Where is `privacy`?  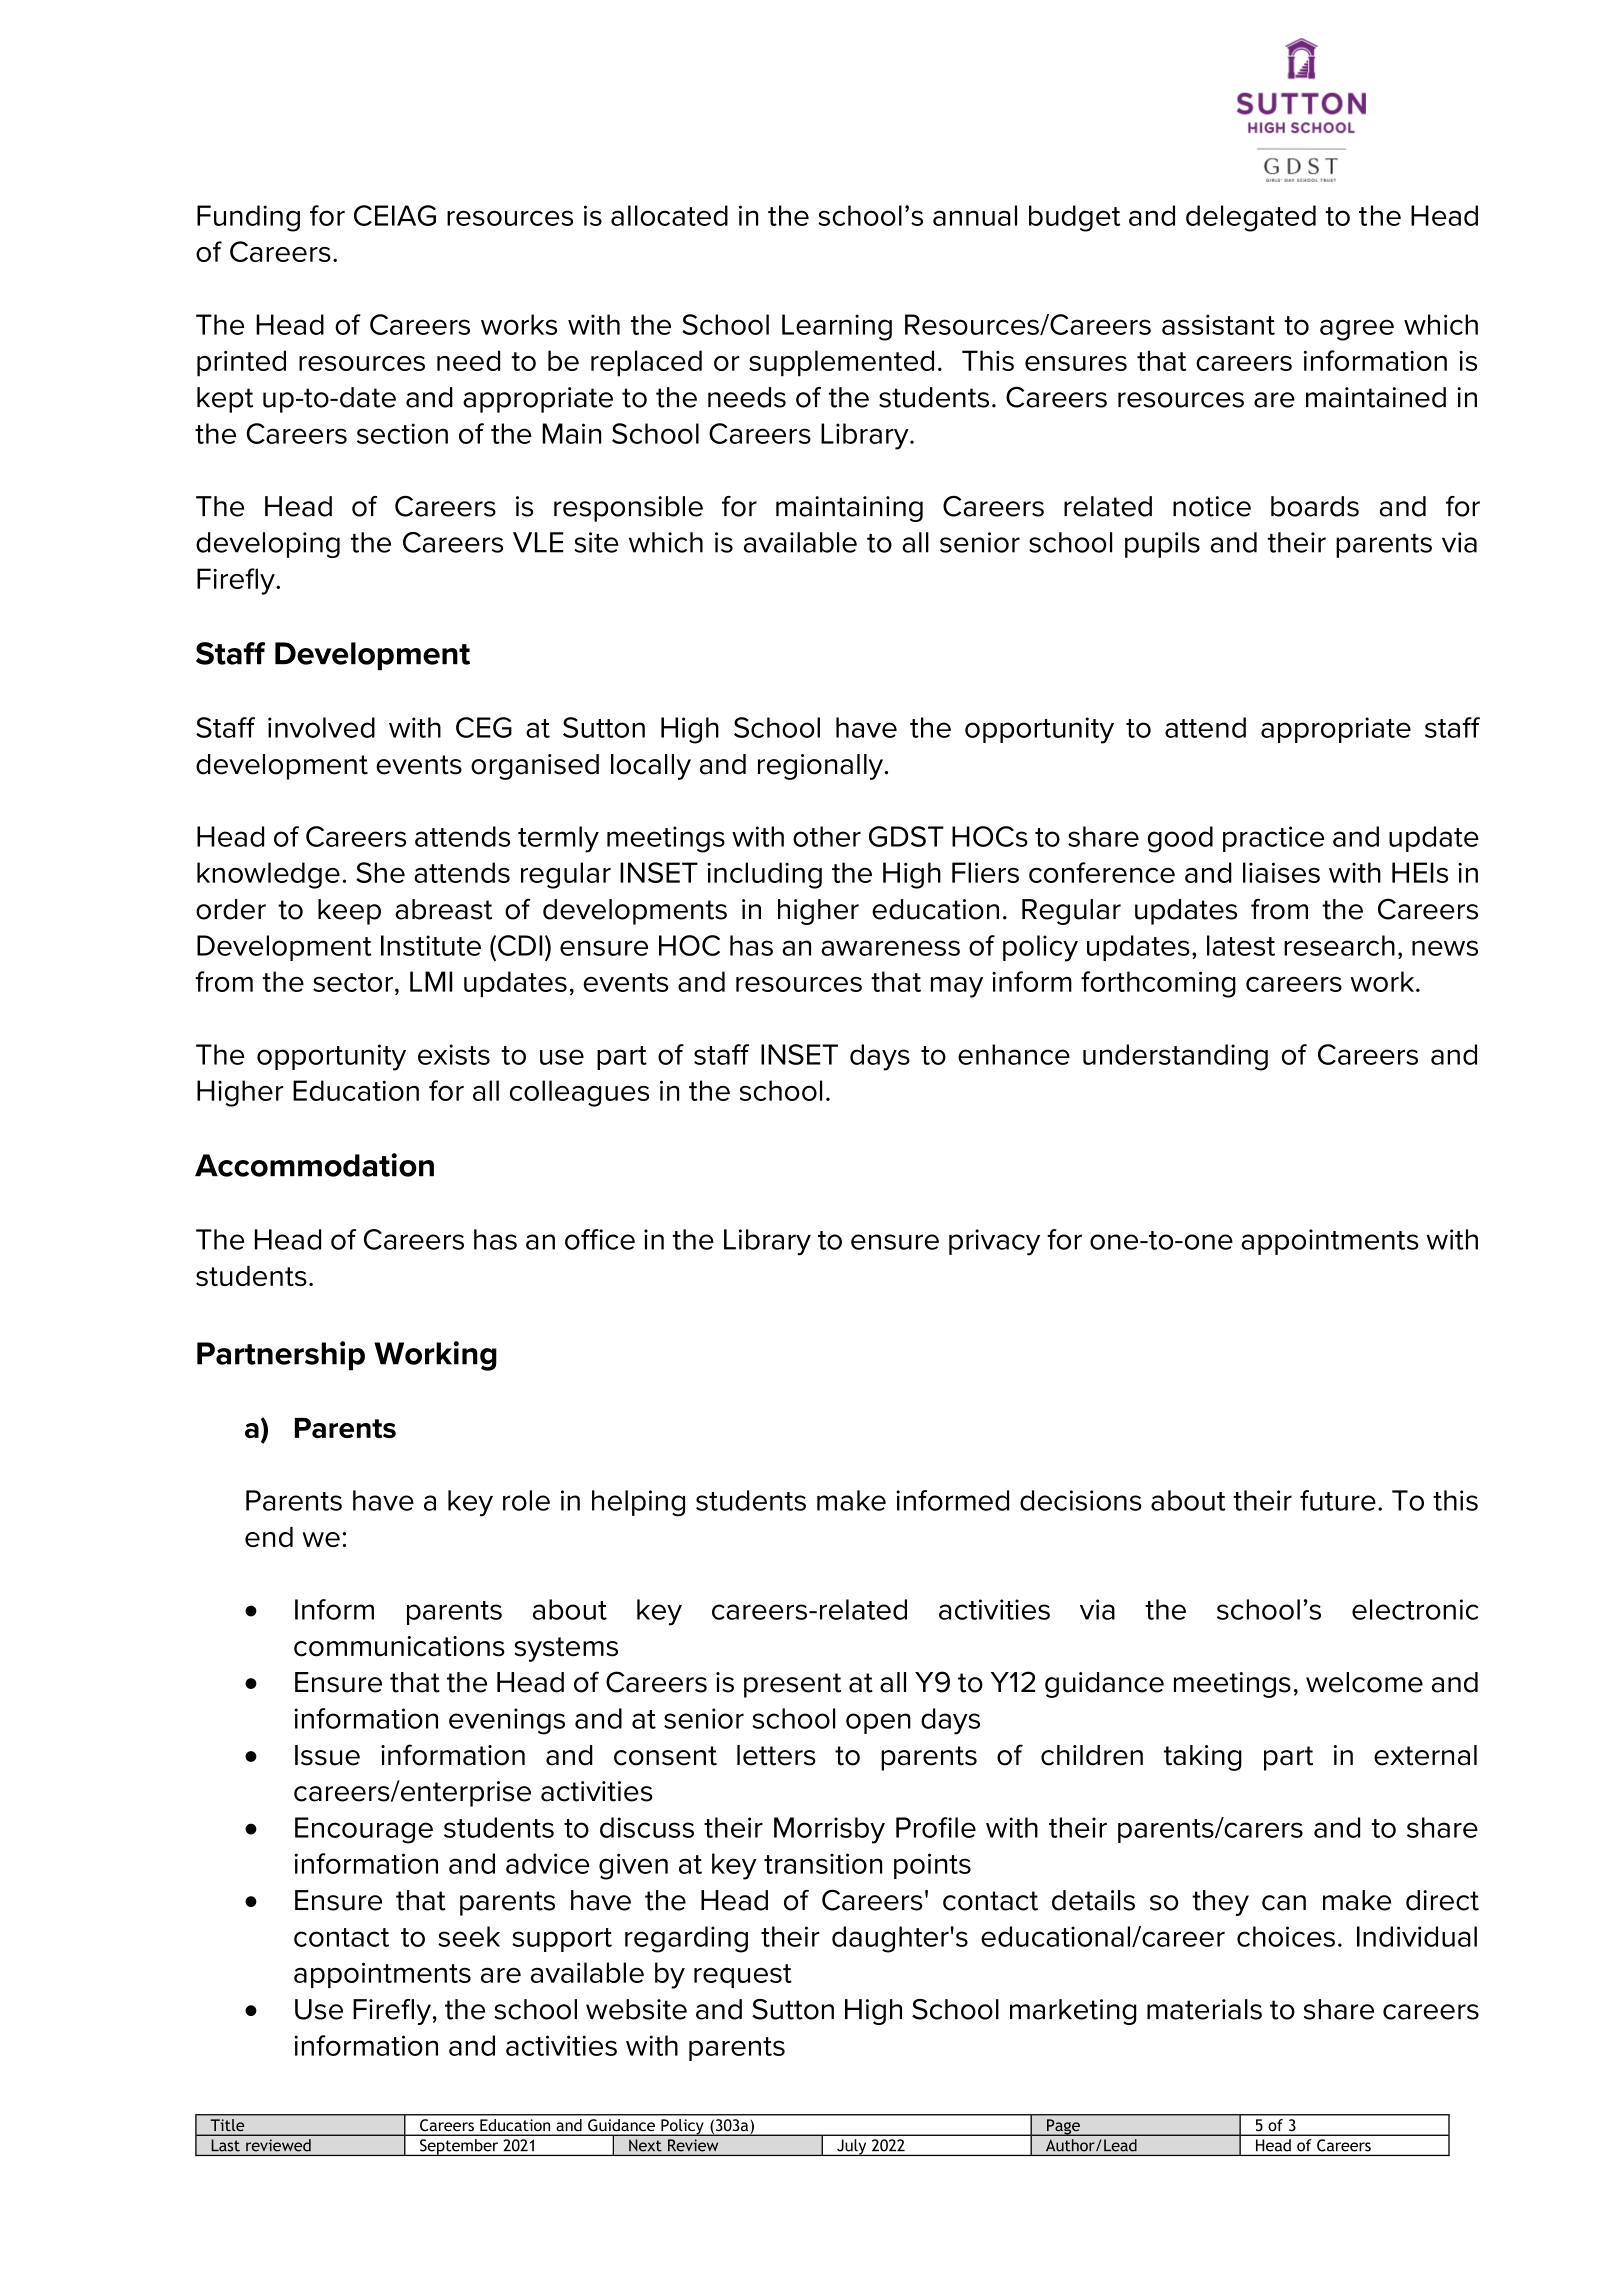 privacy is located at coordinates (994, 1242).
